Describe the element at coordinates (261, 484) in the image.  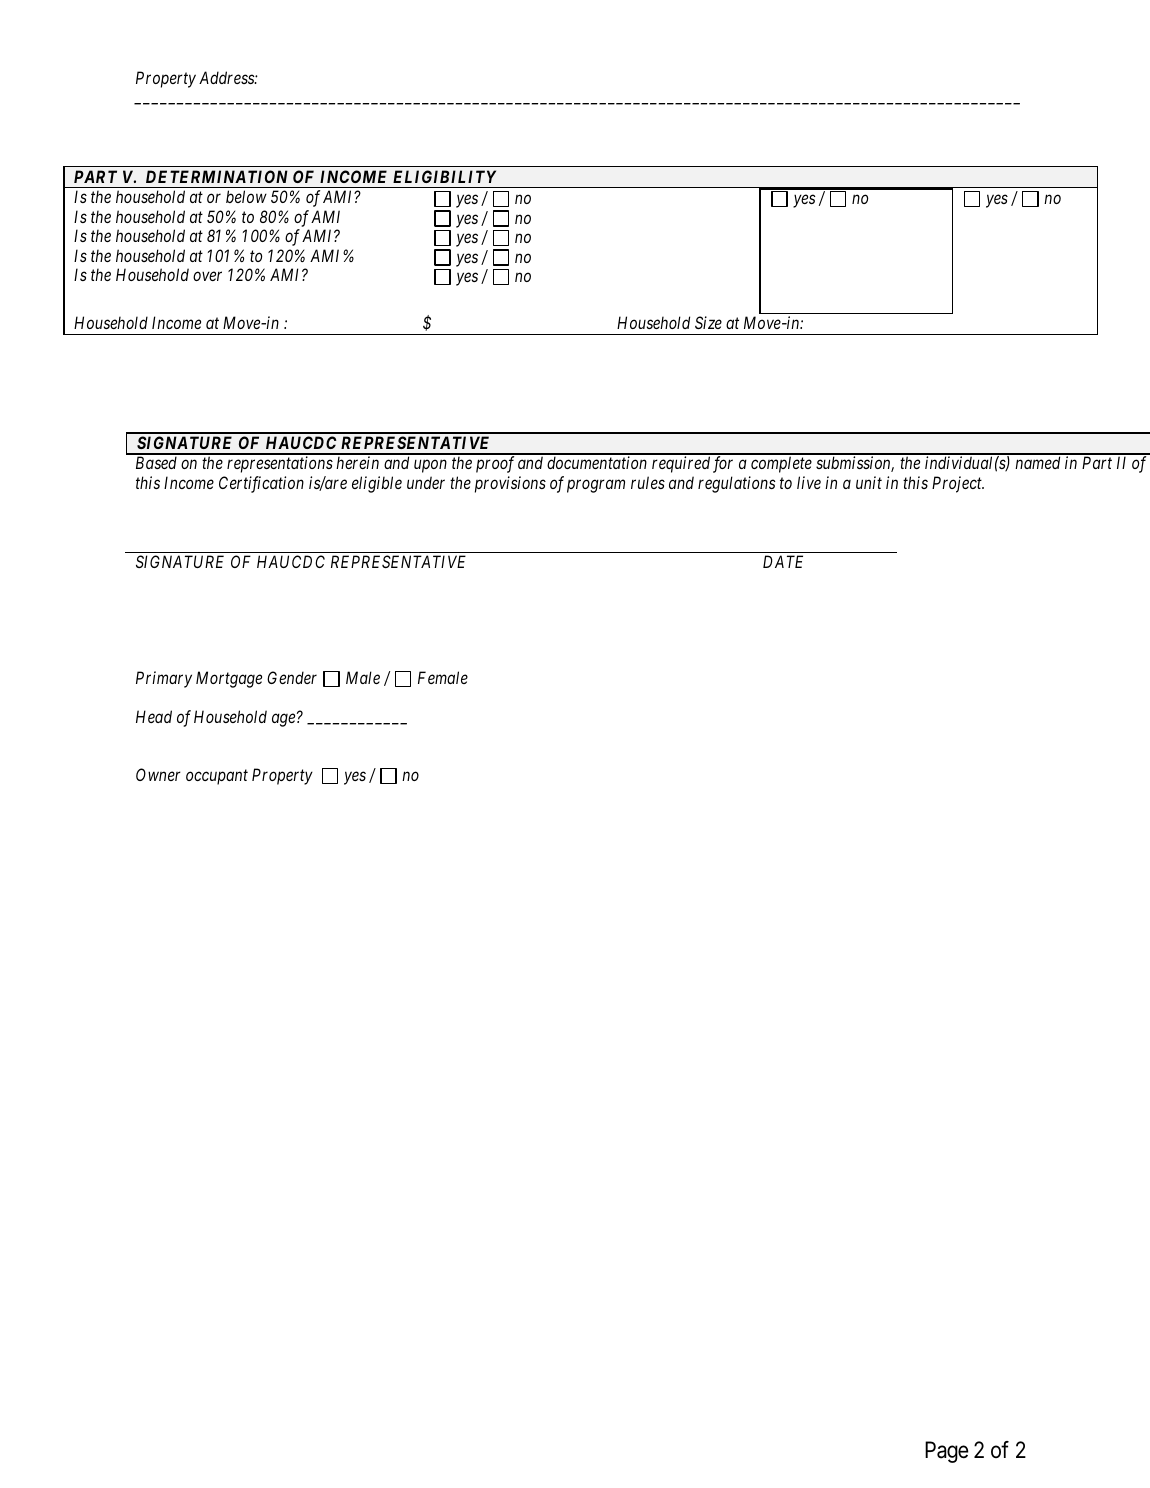
I see `Certification` at that location.
